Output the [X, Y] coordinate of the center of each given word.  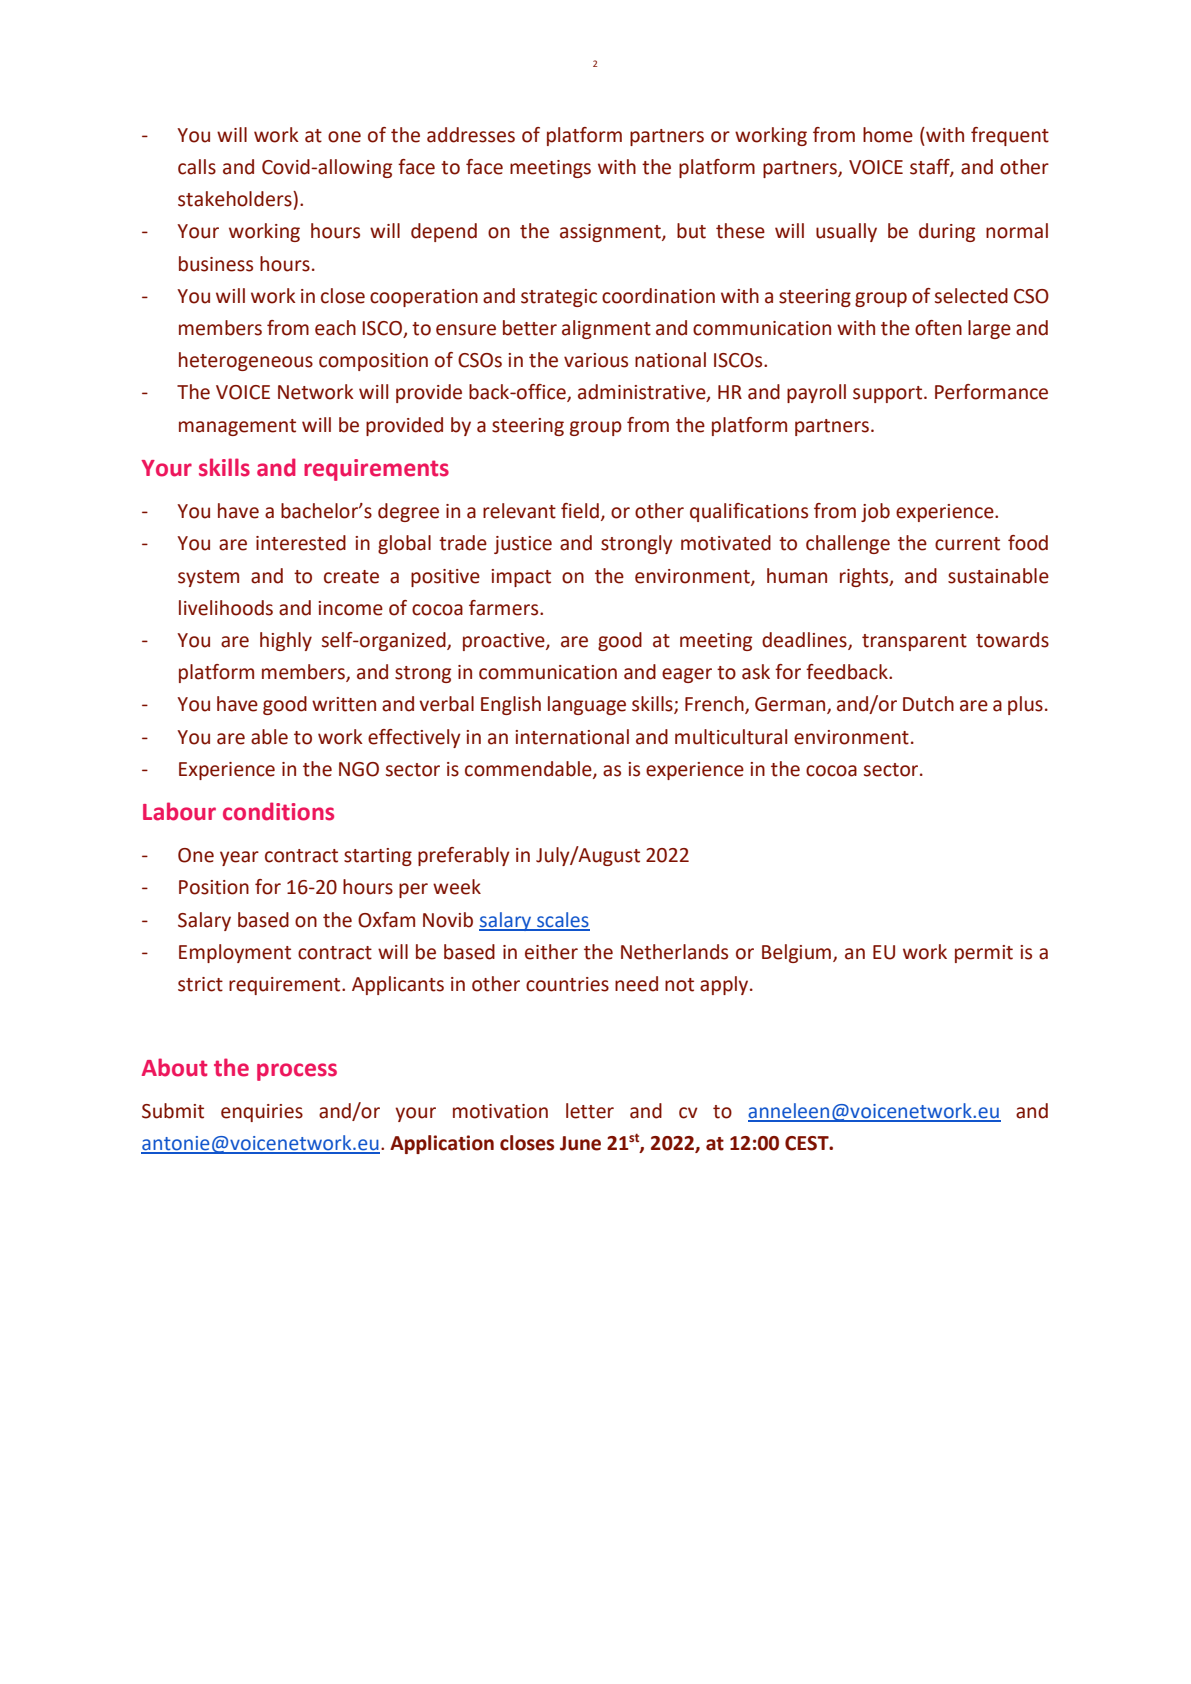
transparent [914, 642]
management [237, 427]
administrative [643, 393]
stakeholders [236, 199]
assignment [611, 233]
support [889, 394]
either [551, 952]
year [239, 858]
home [888, 135]
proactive [505, 642]
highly [286, 641]
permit [984, 954]
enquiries [262, 1113]
